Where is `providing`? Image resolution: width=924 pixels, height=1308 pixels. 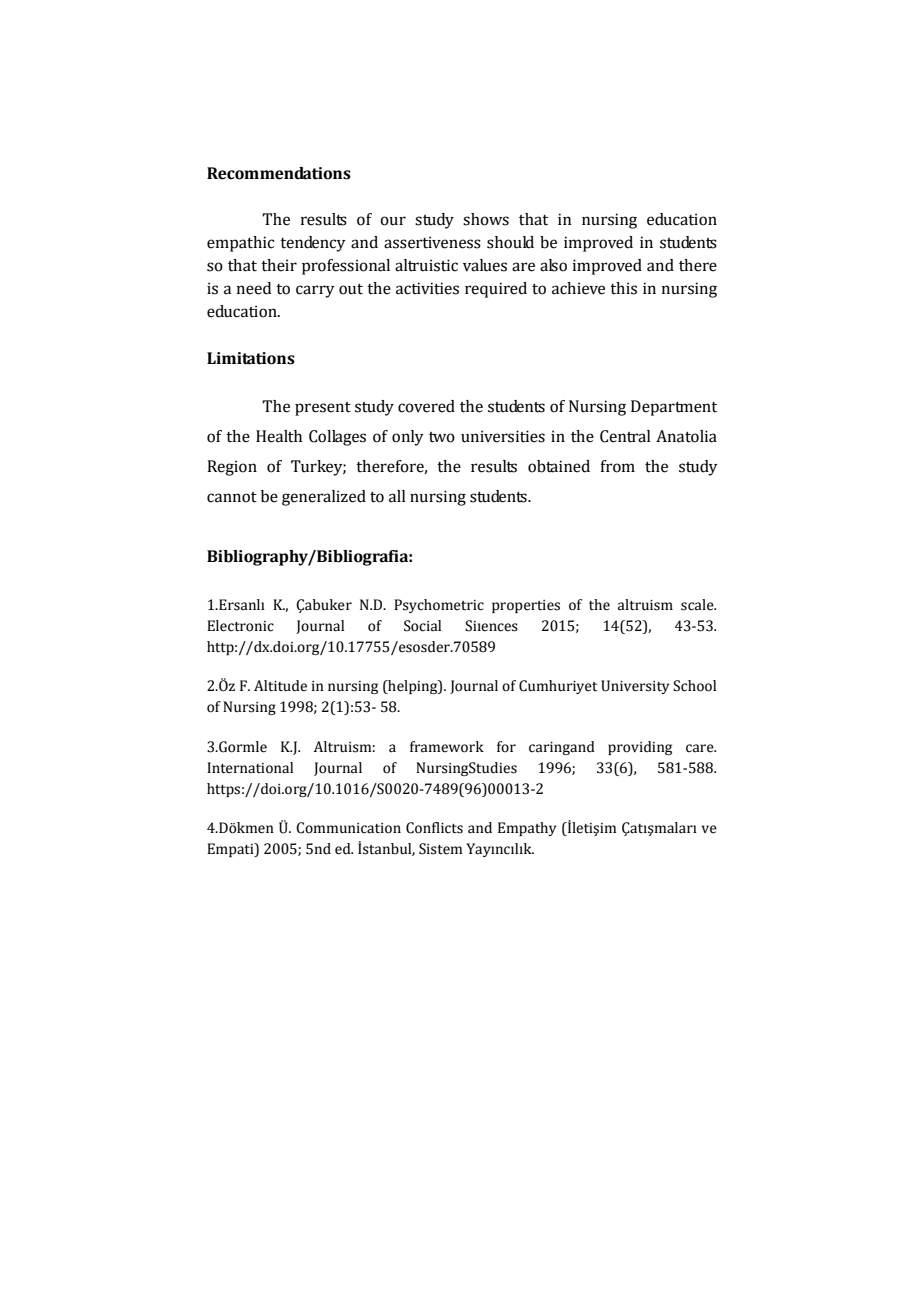
providing is located at coordinates (640, 748).
